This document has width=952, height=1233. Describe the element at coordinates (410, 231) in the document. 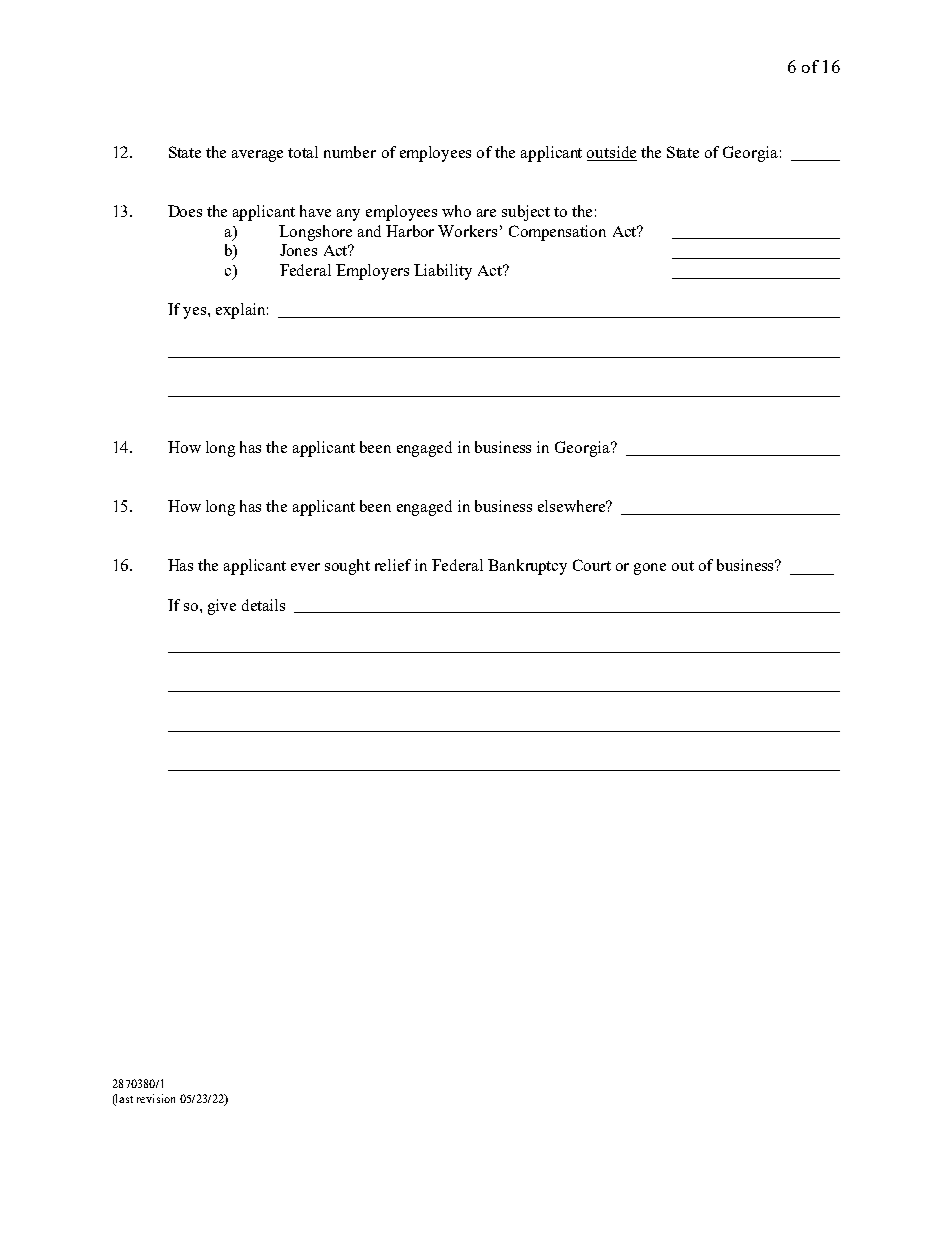

I see `Harbor` at that location.
